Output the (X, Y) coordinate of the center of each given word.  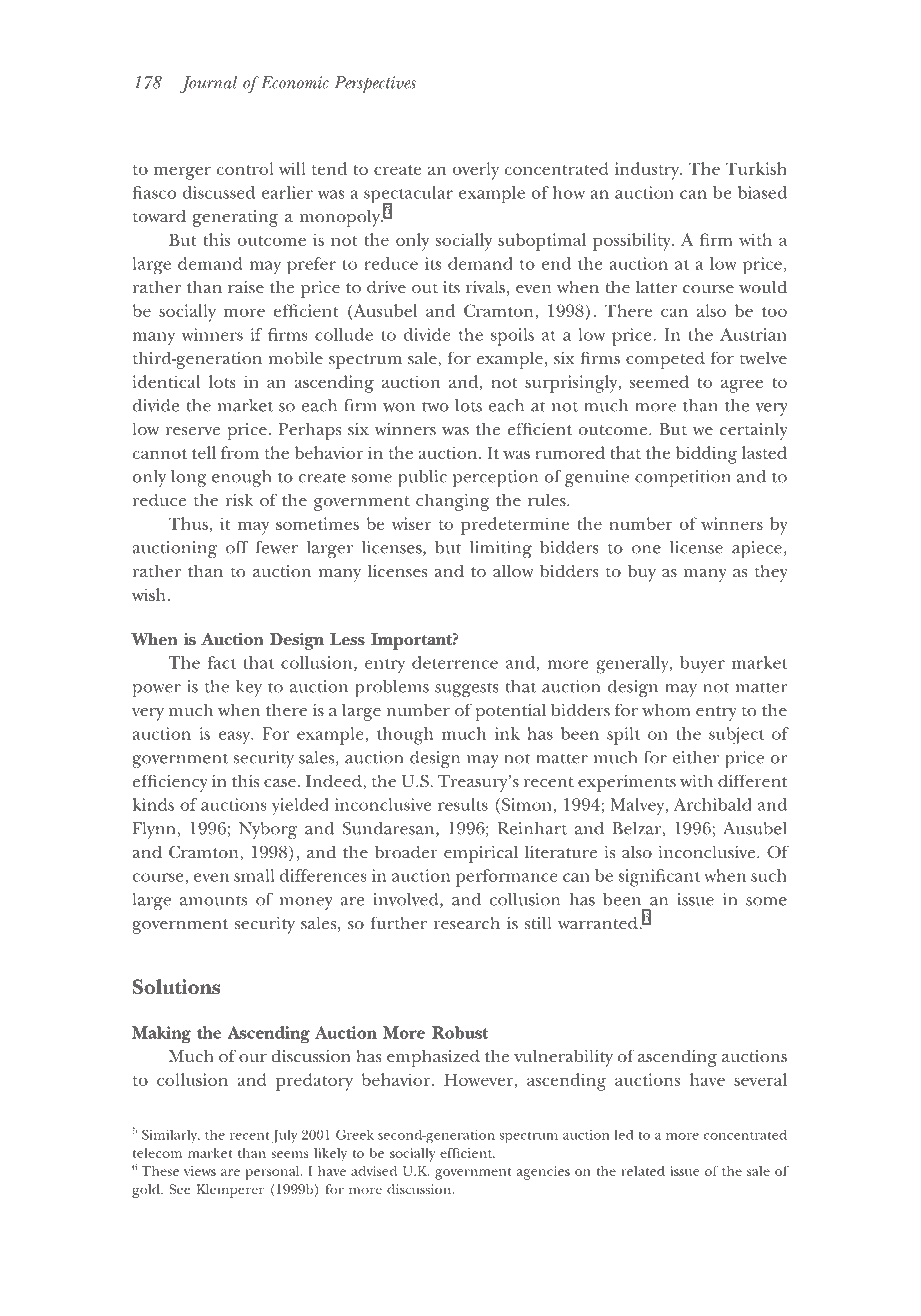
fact (221, 662)
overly (476, 171)
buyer (702, 665)
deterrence (455, 662)
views (200, 1171)
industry (648, 171)
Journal (209, 84)
